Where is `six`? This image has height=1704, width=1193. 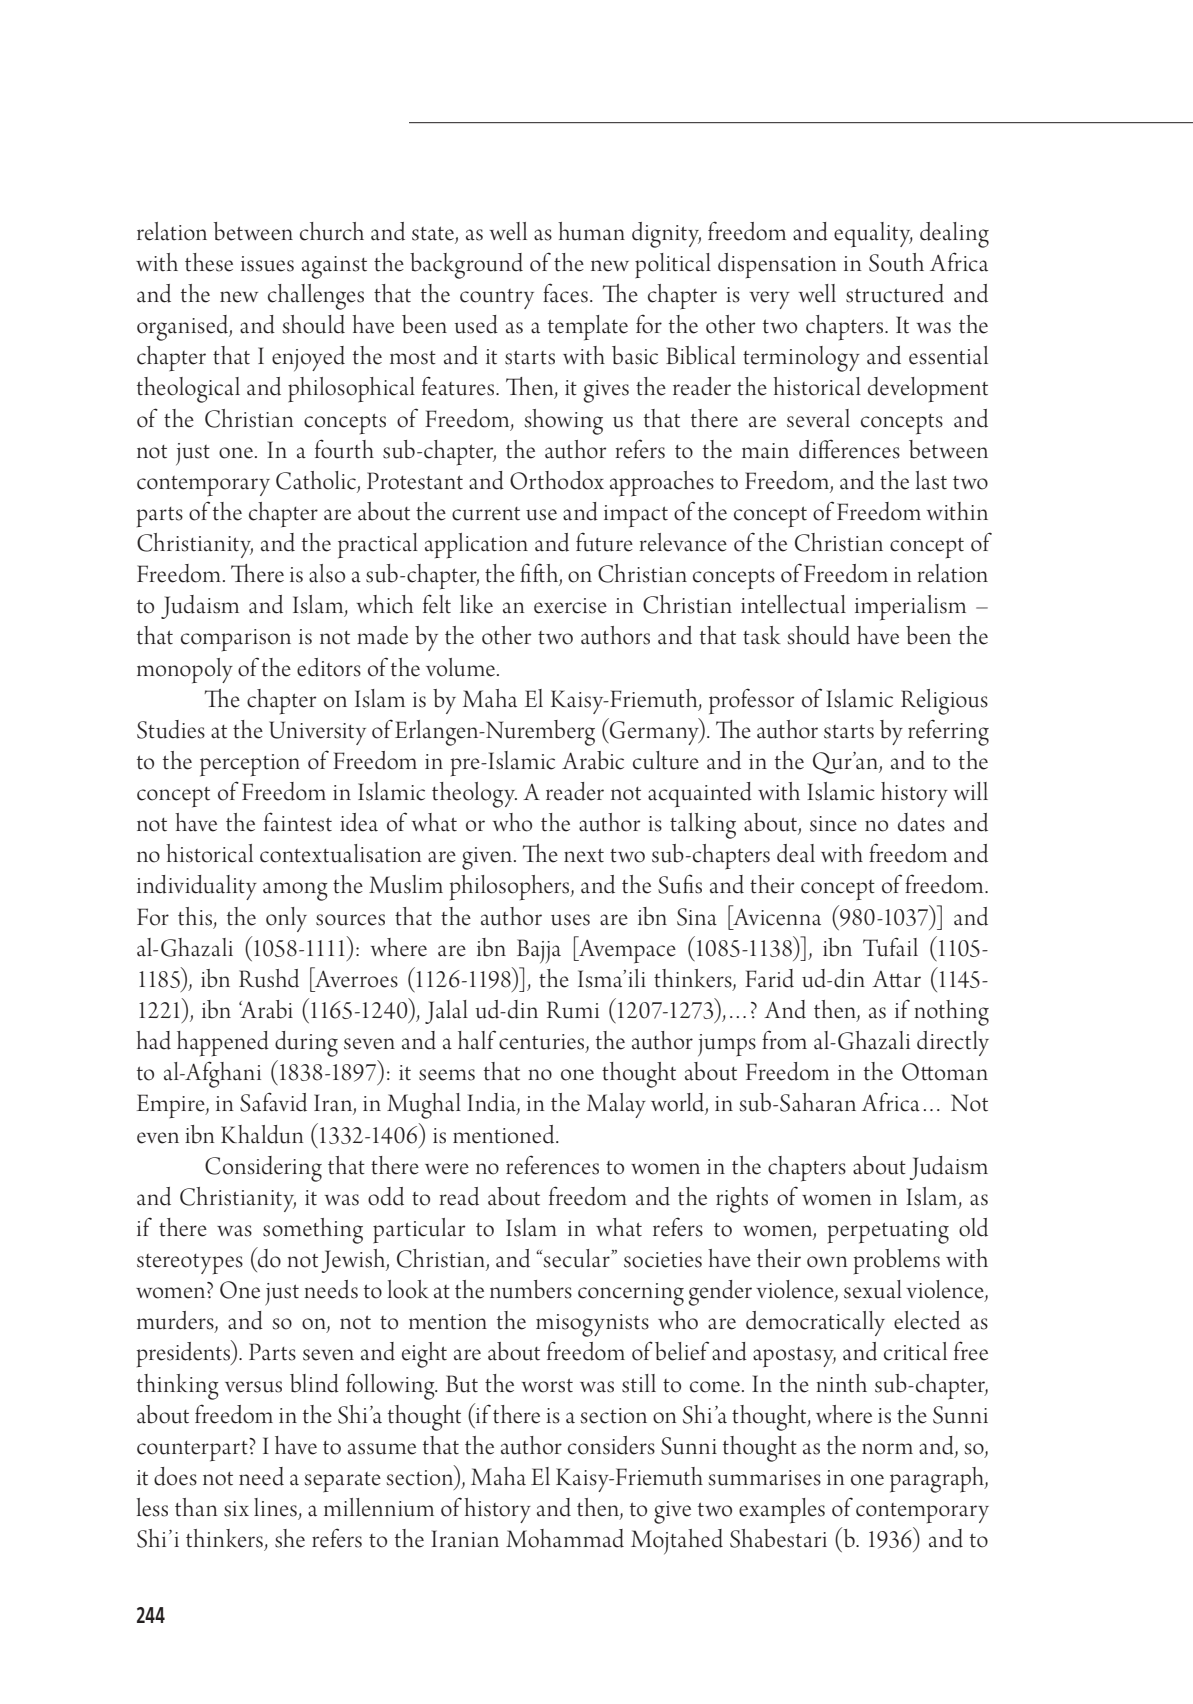
six is located at coordinates (236, 1509).
